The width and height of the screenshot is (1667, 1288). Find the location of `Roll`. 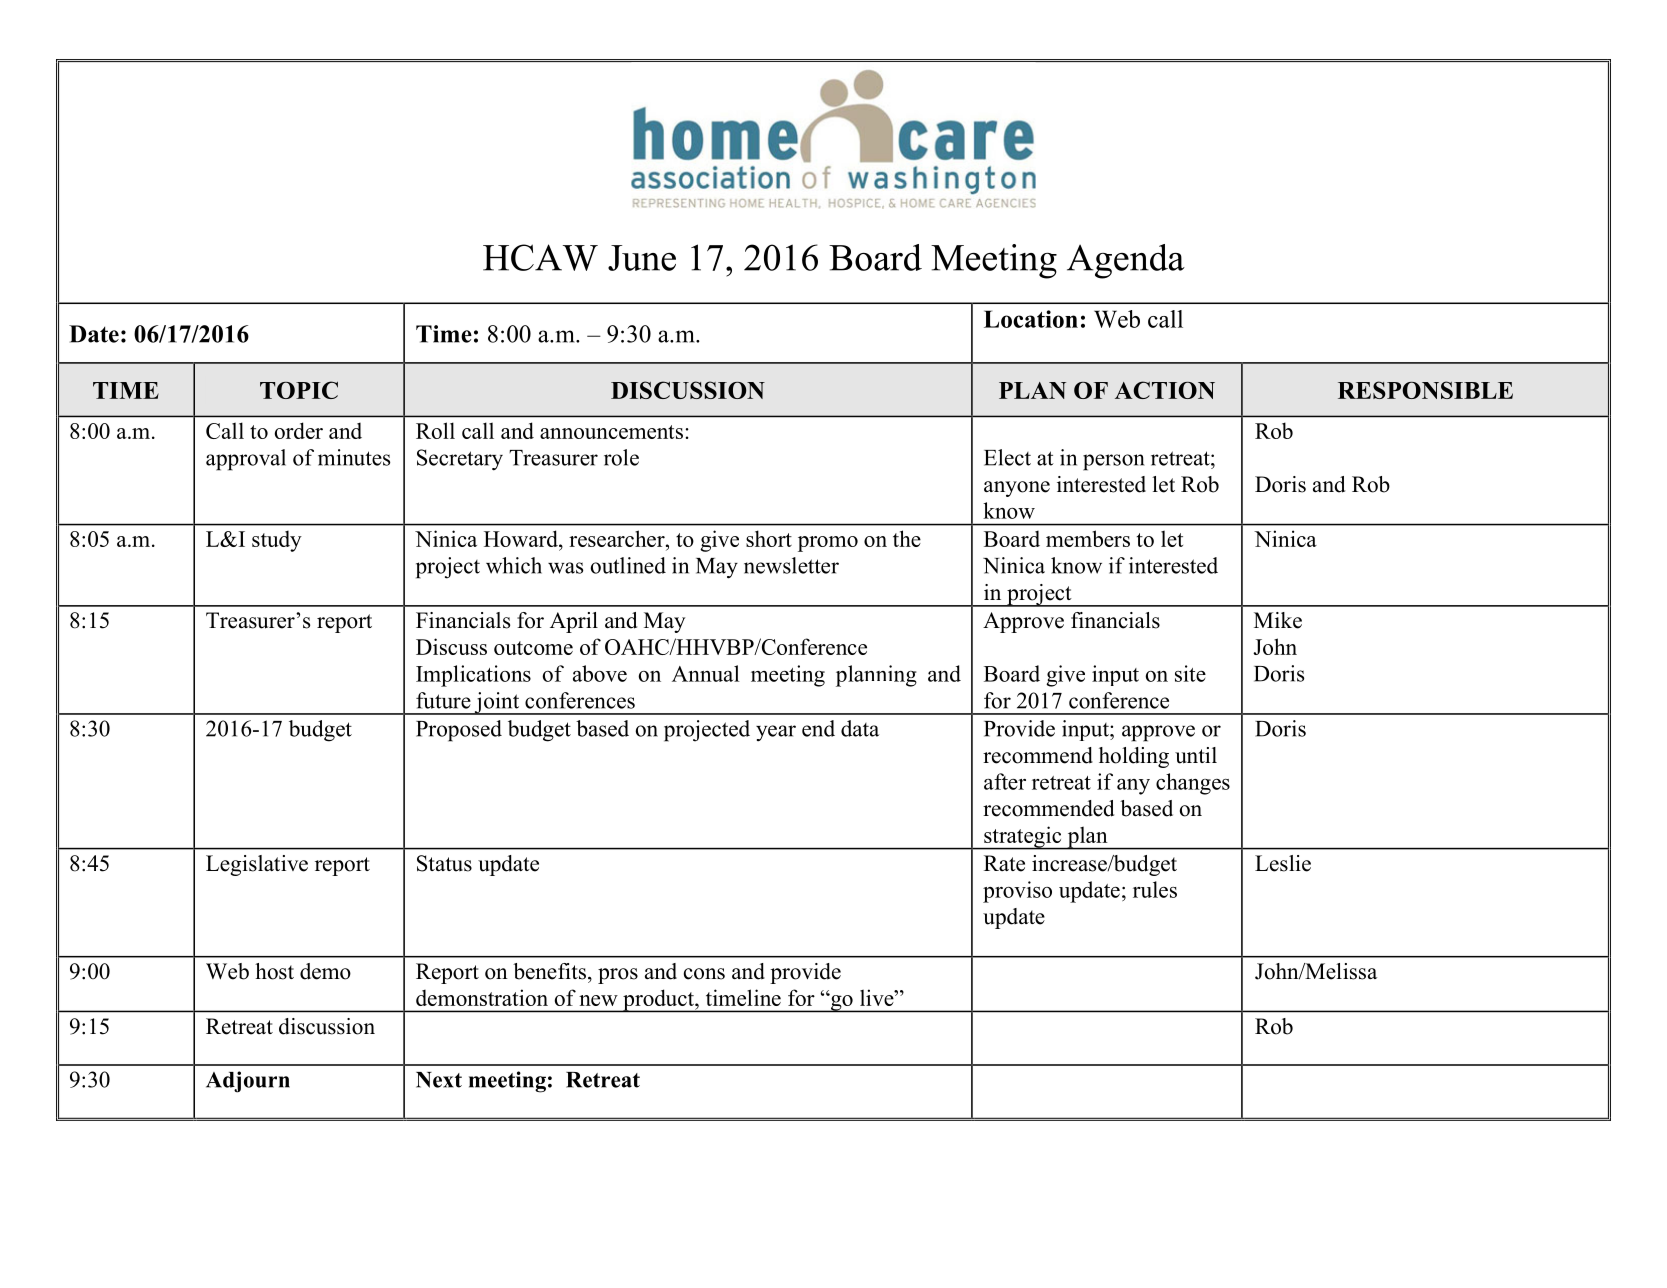

Roll is located at coordinates (435, 430).
